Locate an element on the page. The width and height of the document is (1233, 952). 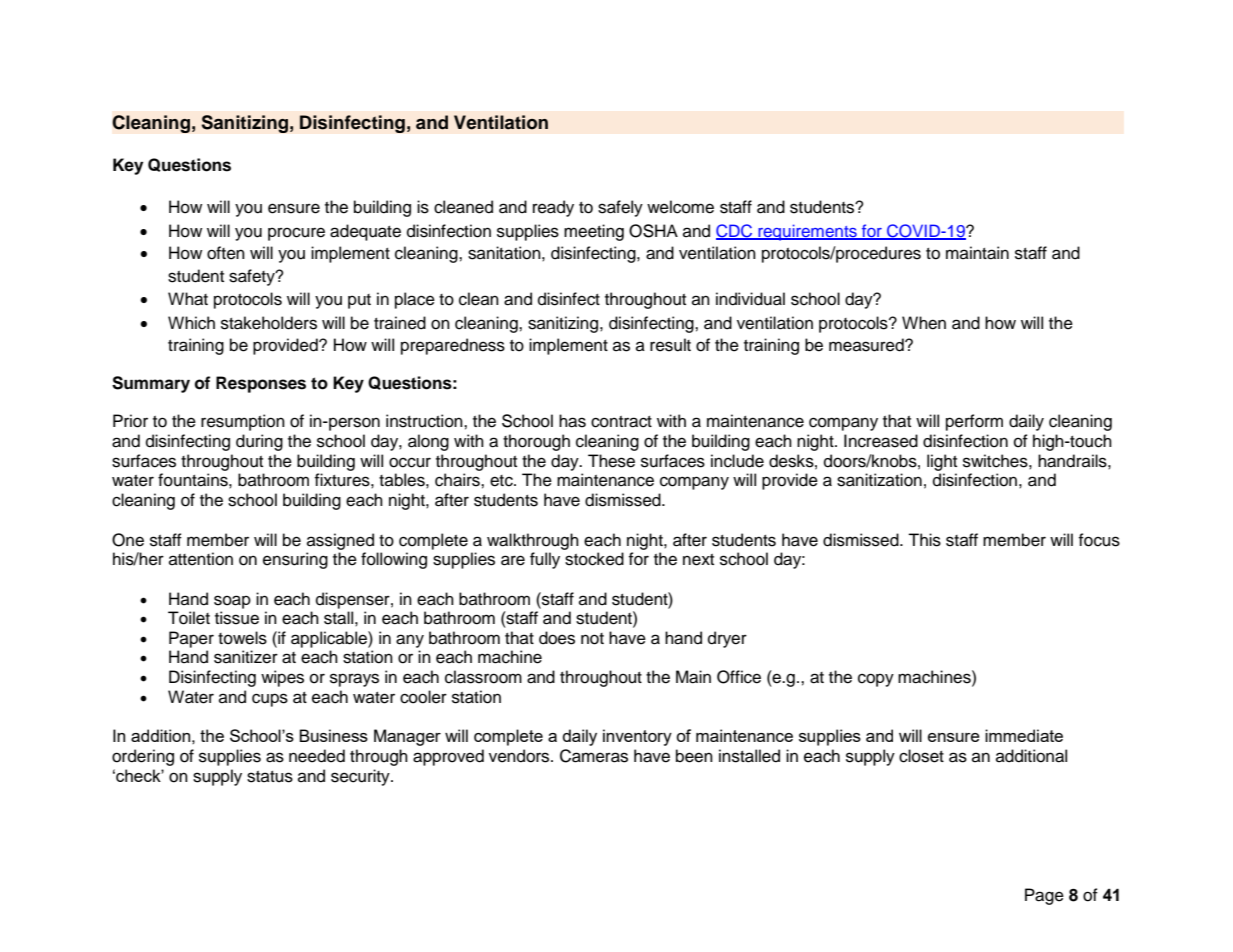
requirements is located at coordinates (807, 232).
